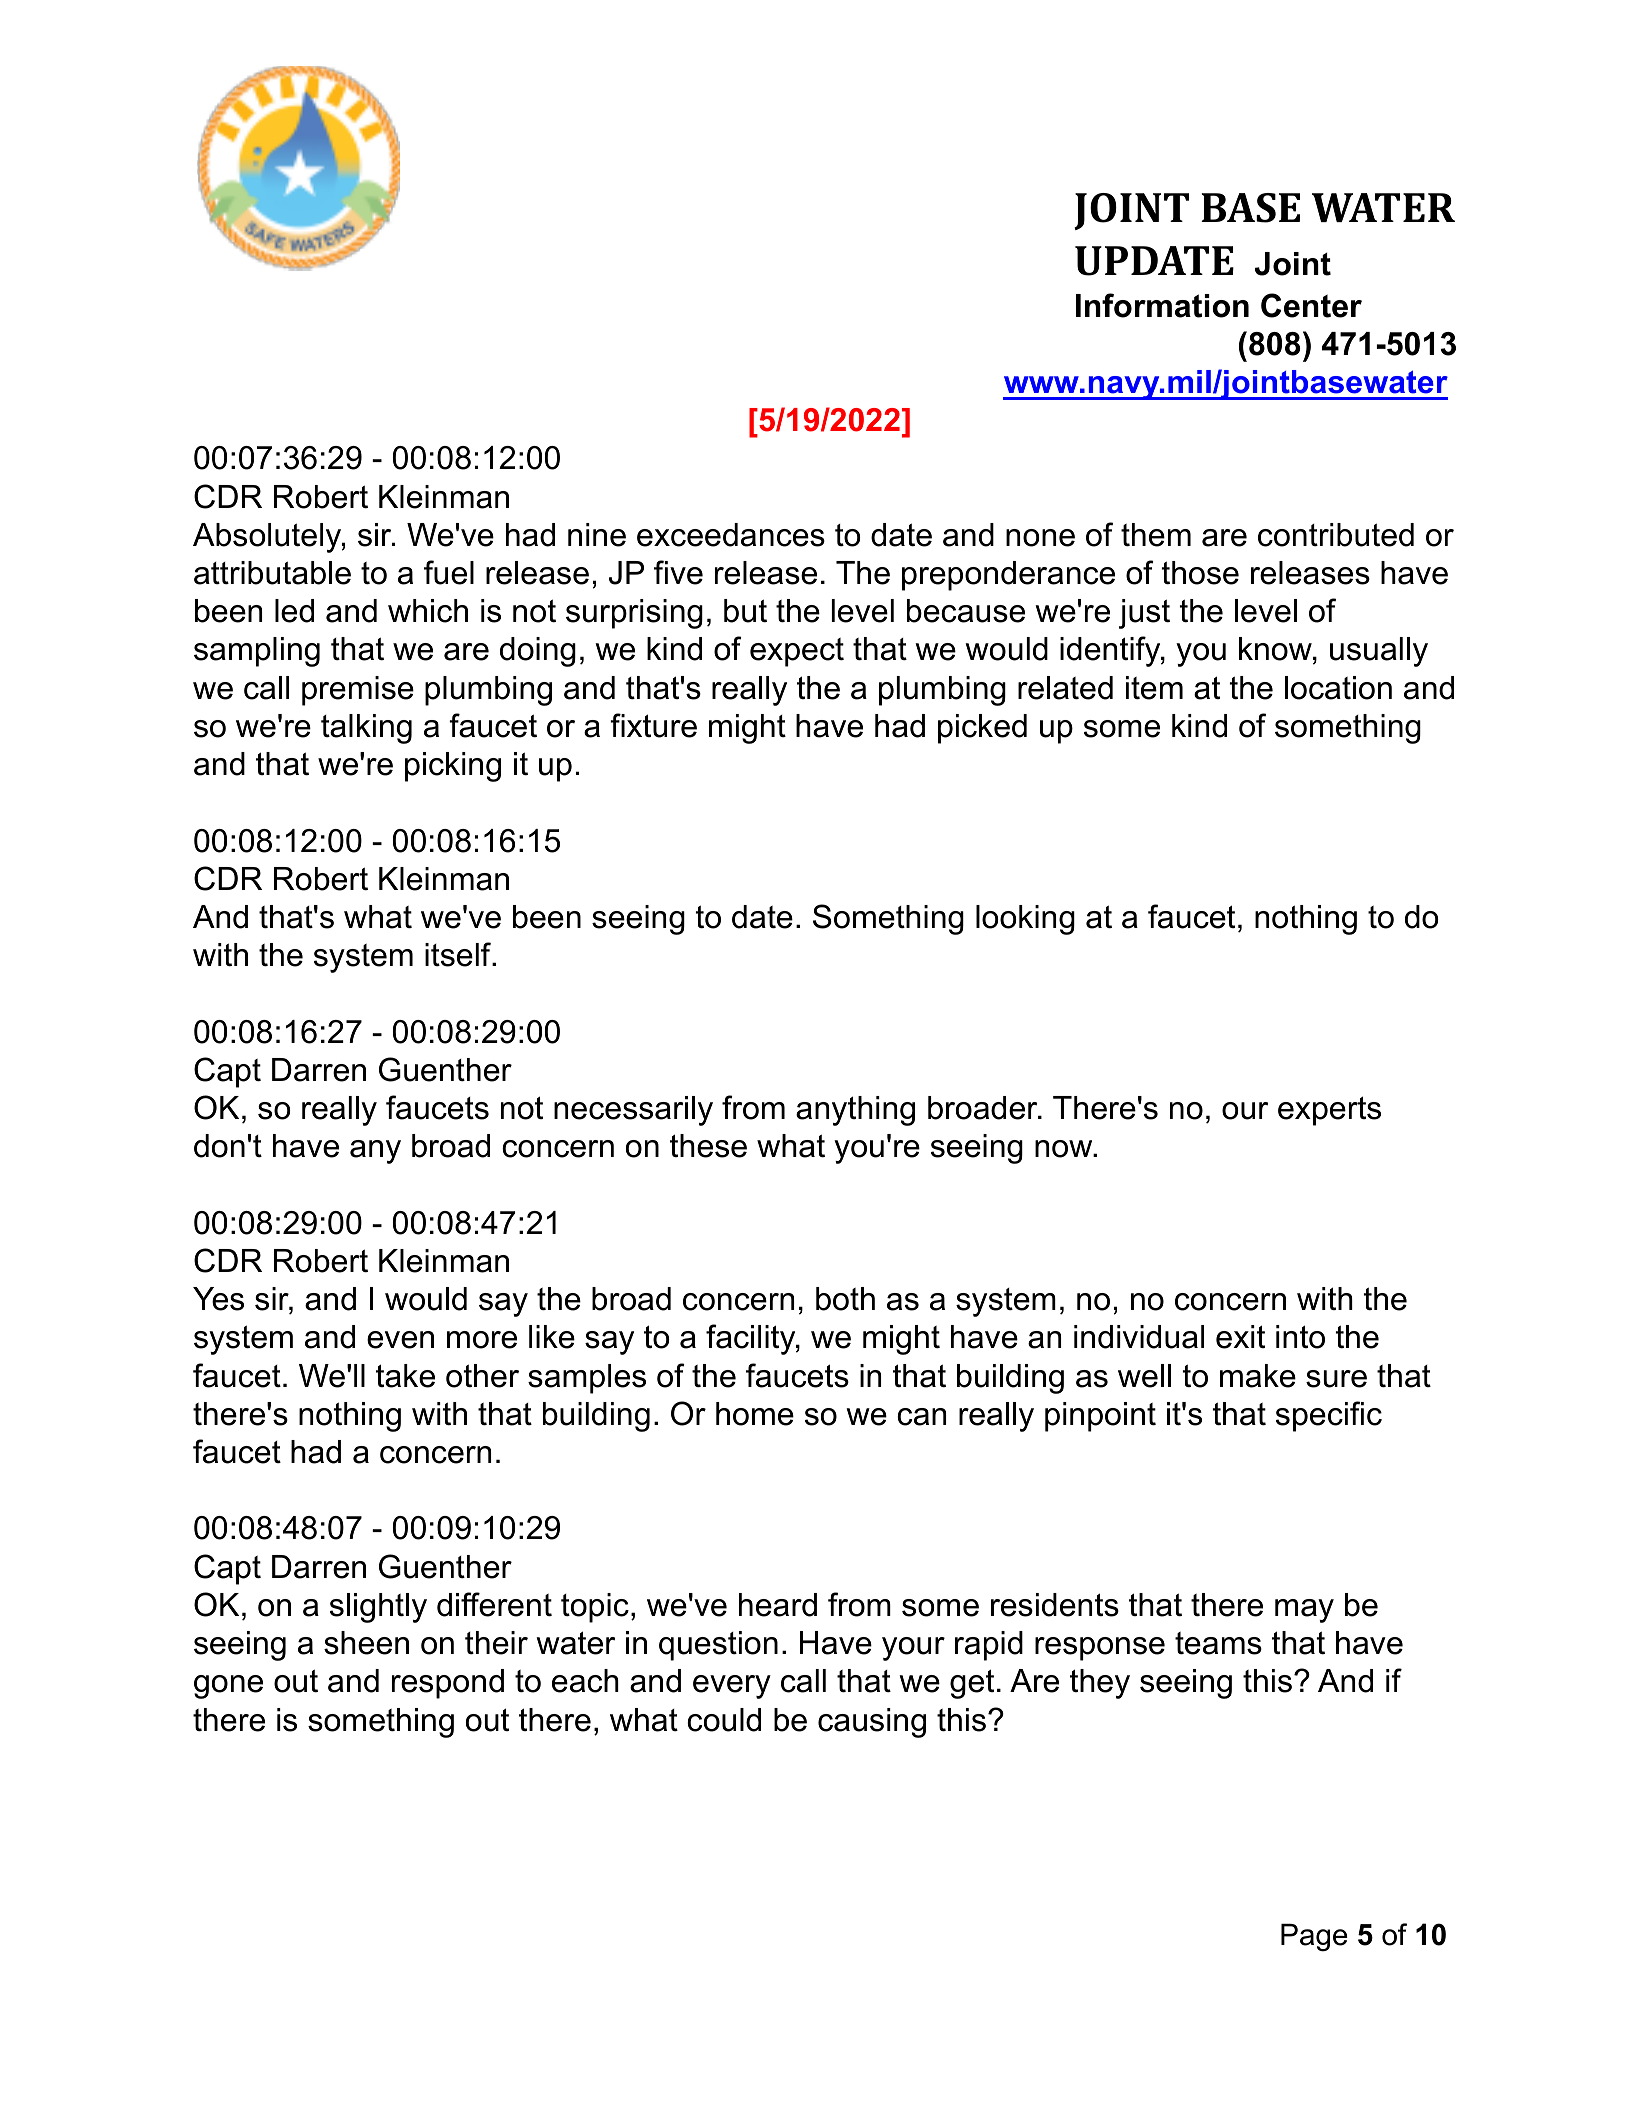 This screenshot has width=1641, height=2124. What do you see at coordinates (597, 535) in the screenshot?
I see `nine` at bounding box center [597, 535].
